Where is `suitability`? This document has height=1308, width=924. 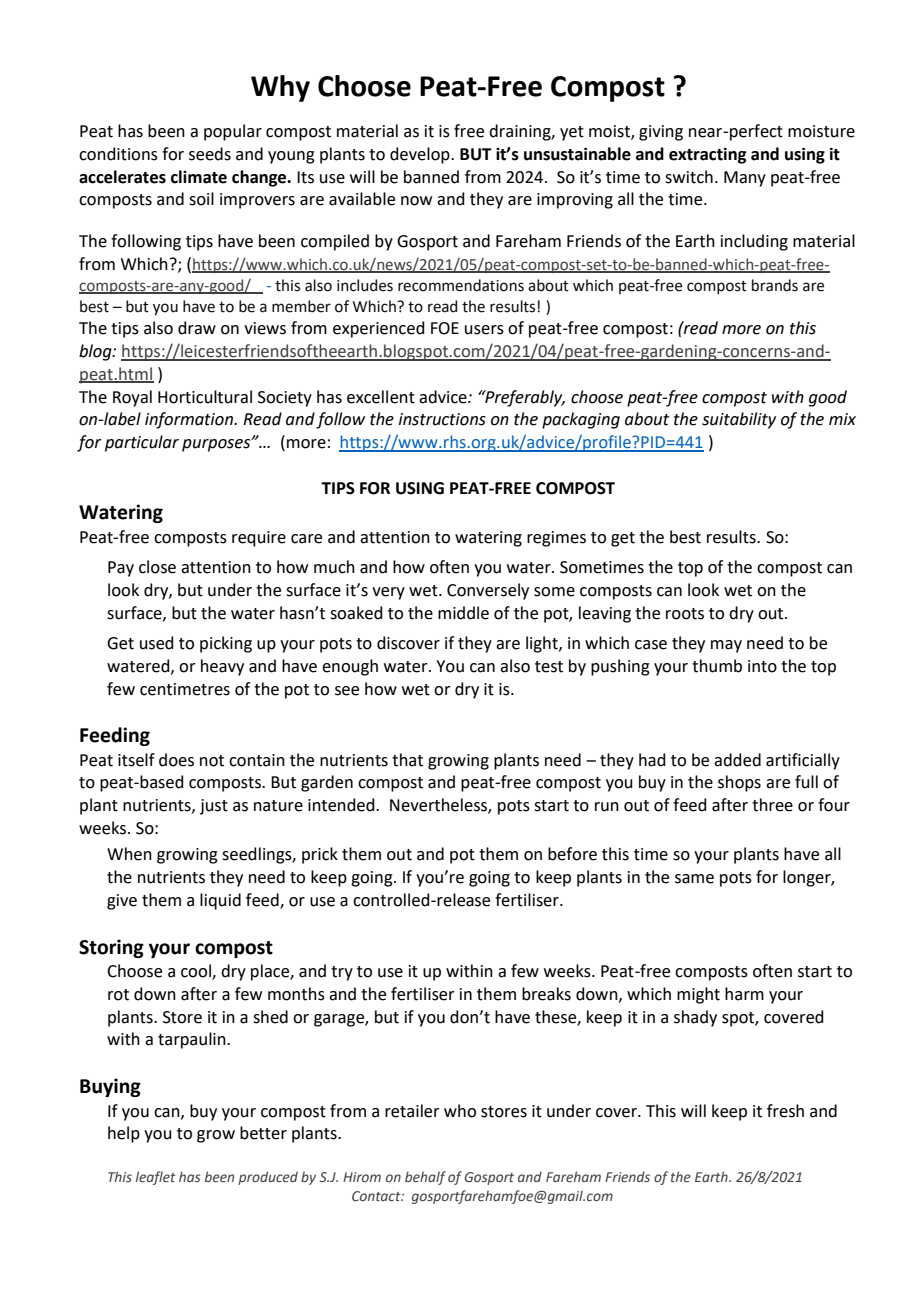 suitability is located at coordinates (739, 420).
